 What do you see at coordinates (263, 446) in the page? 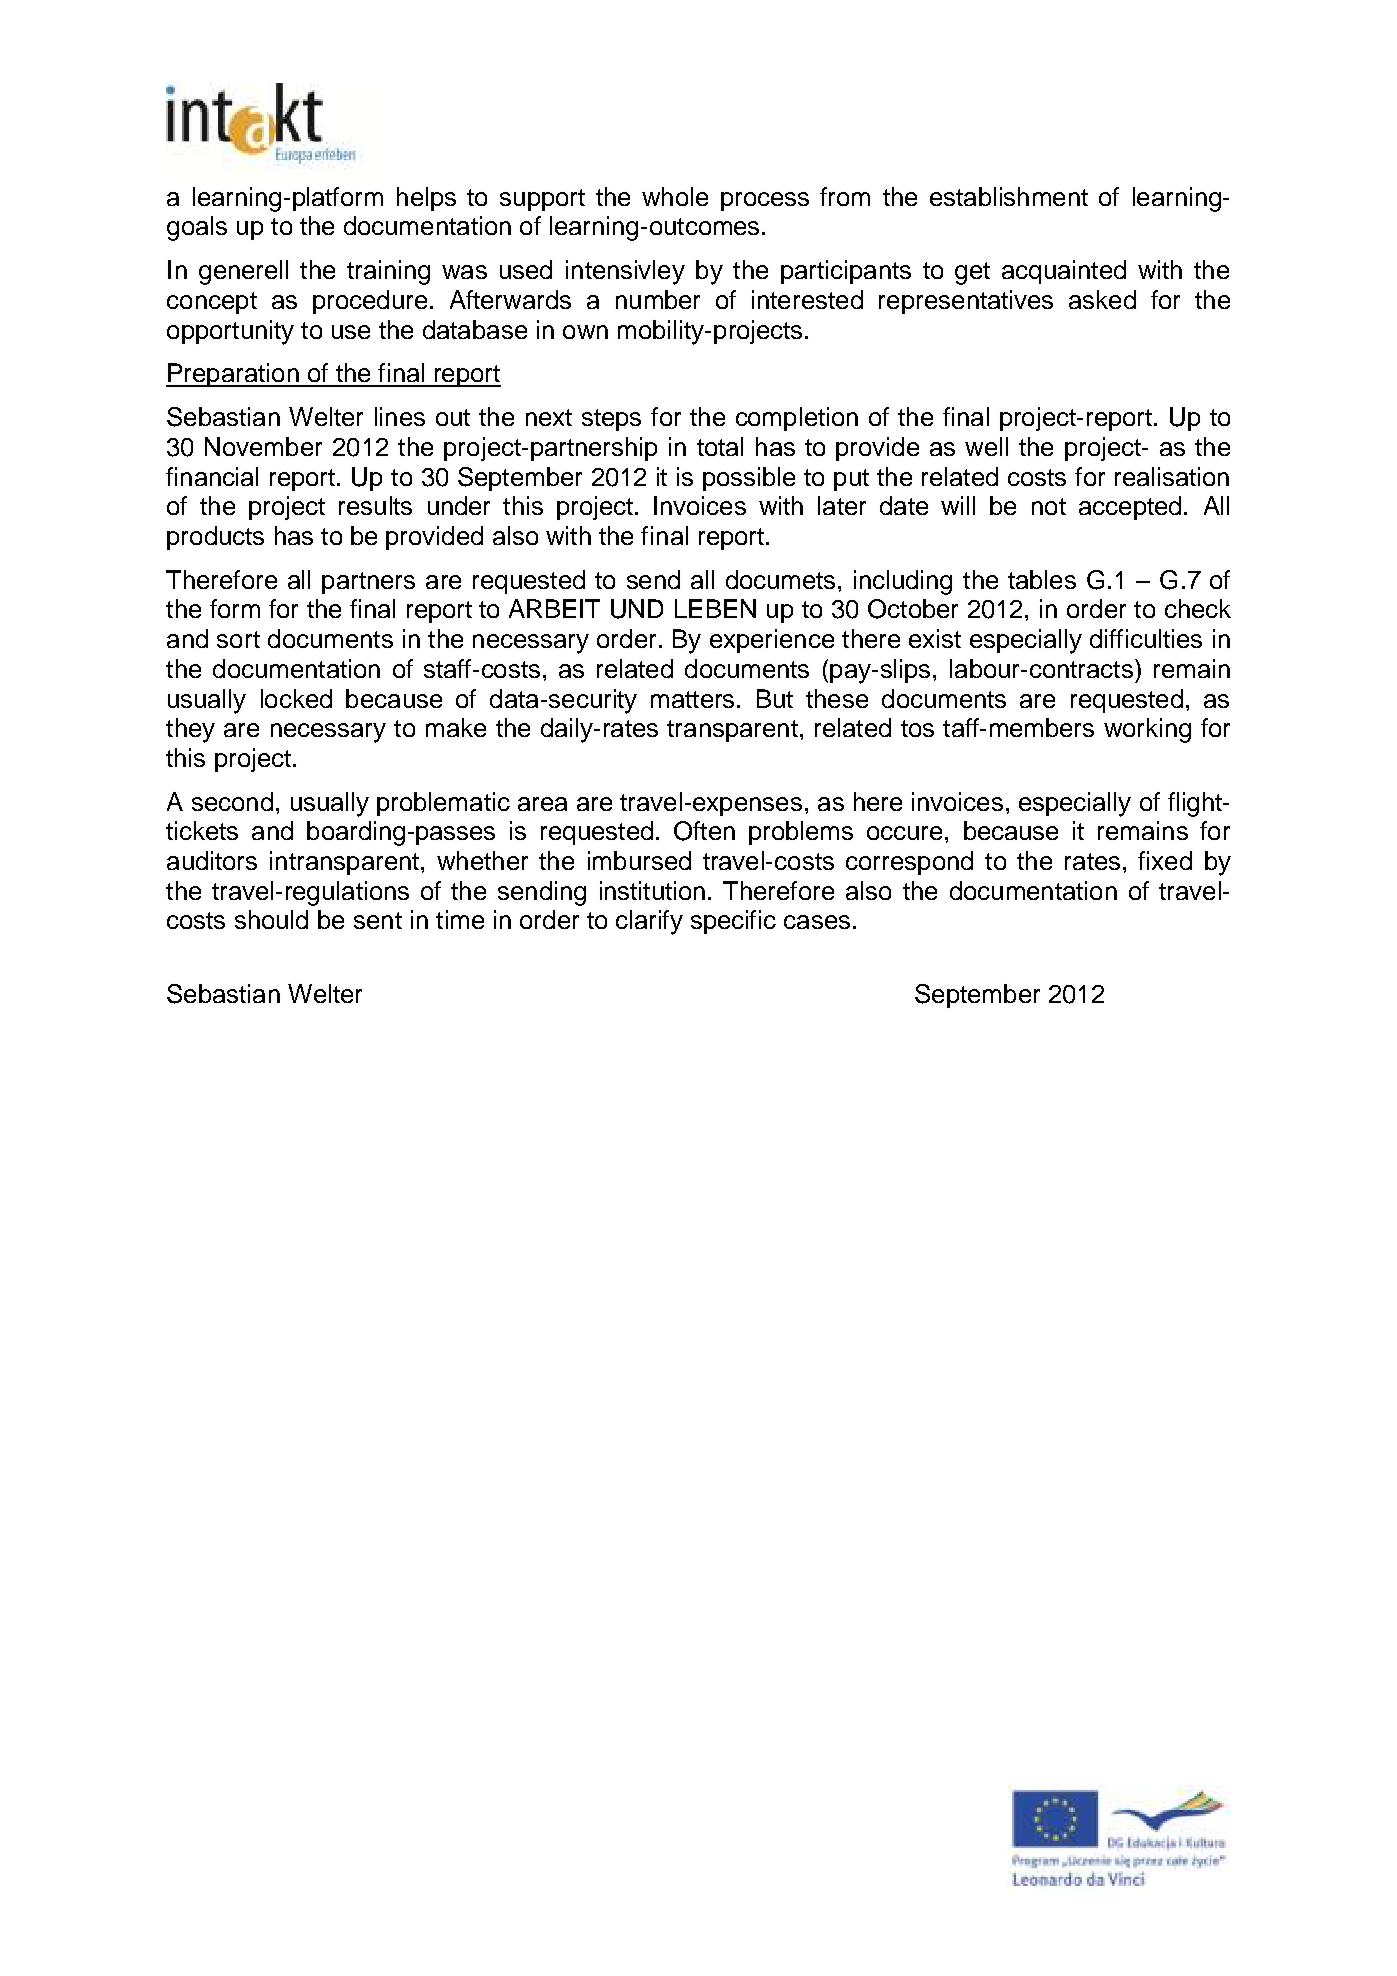
I see `November` at bounding box center [263, 446].
